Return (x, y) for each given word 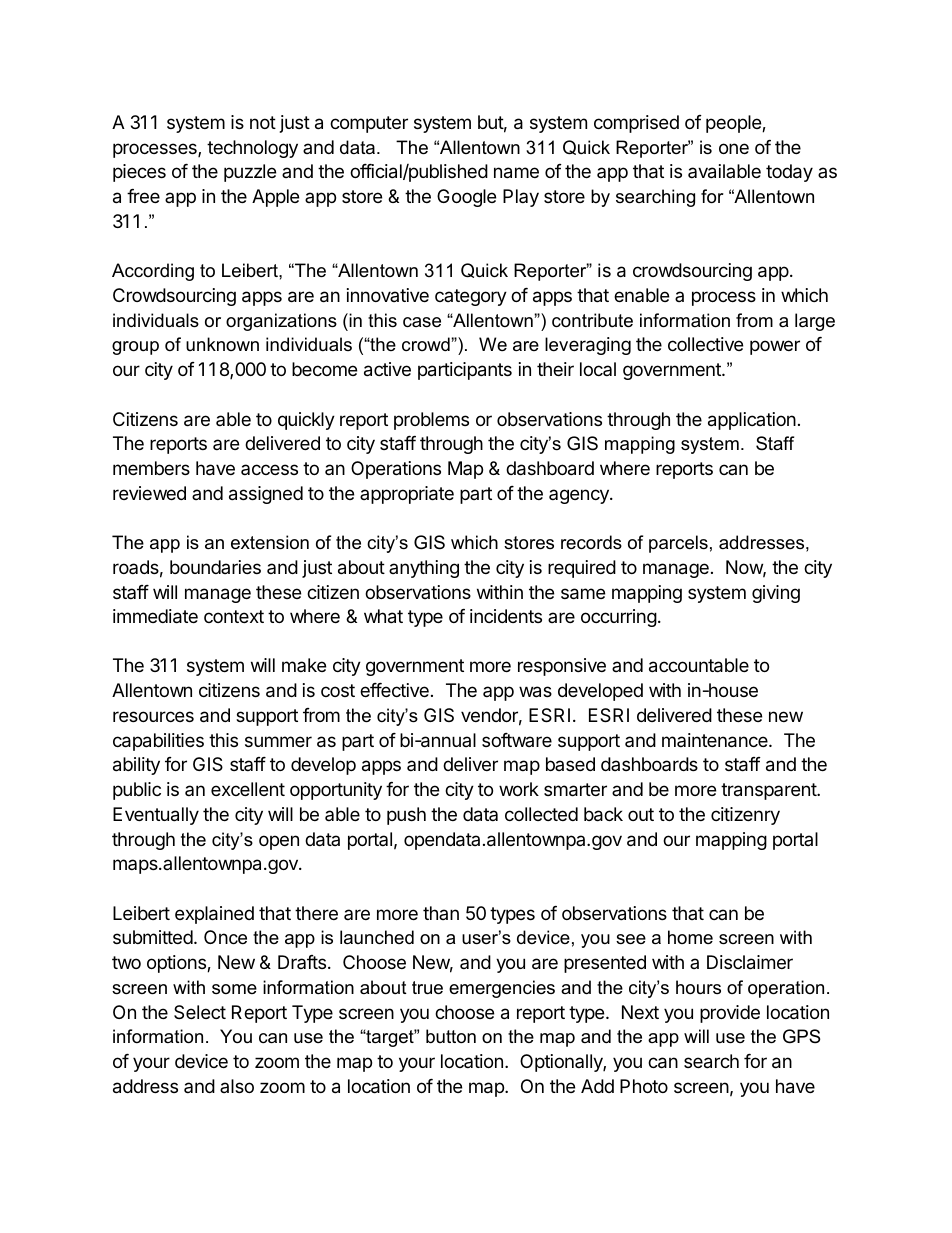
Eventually (156, 816)
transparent (769, 791)
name (516, 173)
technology (252, 149)
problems (431, 421)
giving (776, 594)
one (734, 148)
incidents (506, 616)
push (406, 816)
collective (705, 344)
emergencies (502, 989)
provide (730, 1014)
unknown (222, 344)
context (234, 616)
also (237, 1086)
